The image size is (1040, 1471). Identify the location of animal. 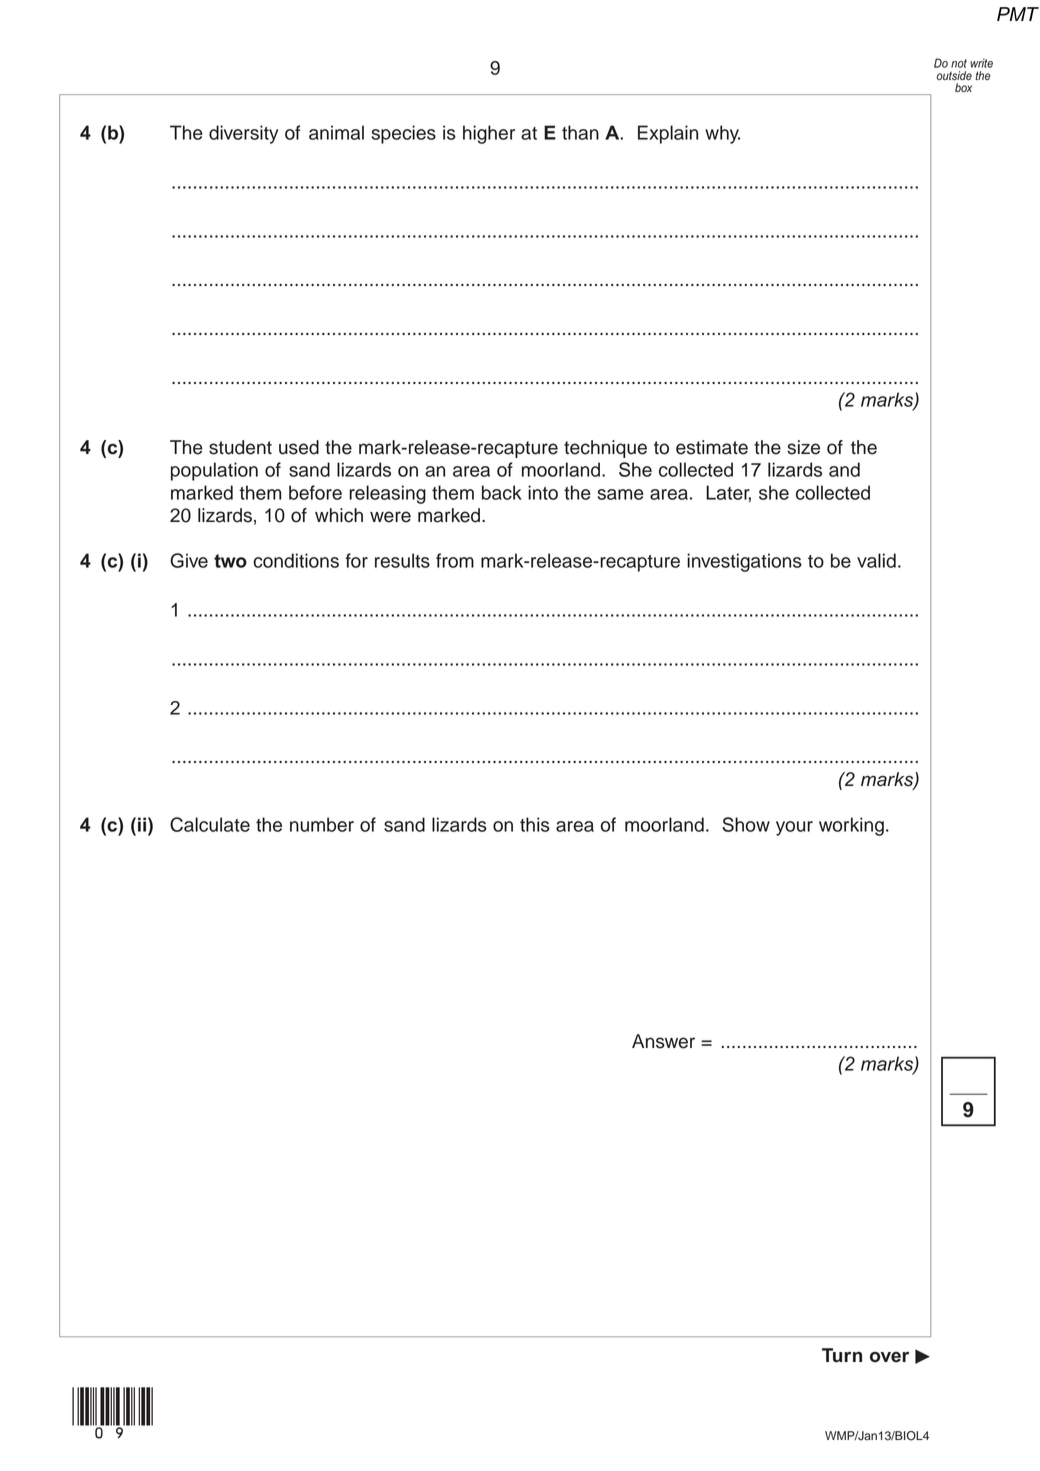
(336, 132).
